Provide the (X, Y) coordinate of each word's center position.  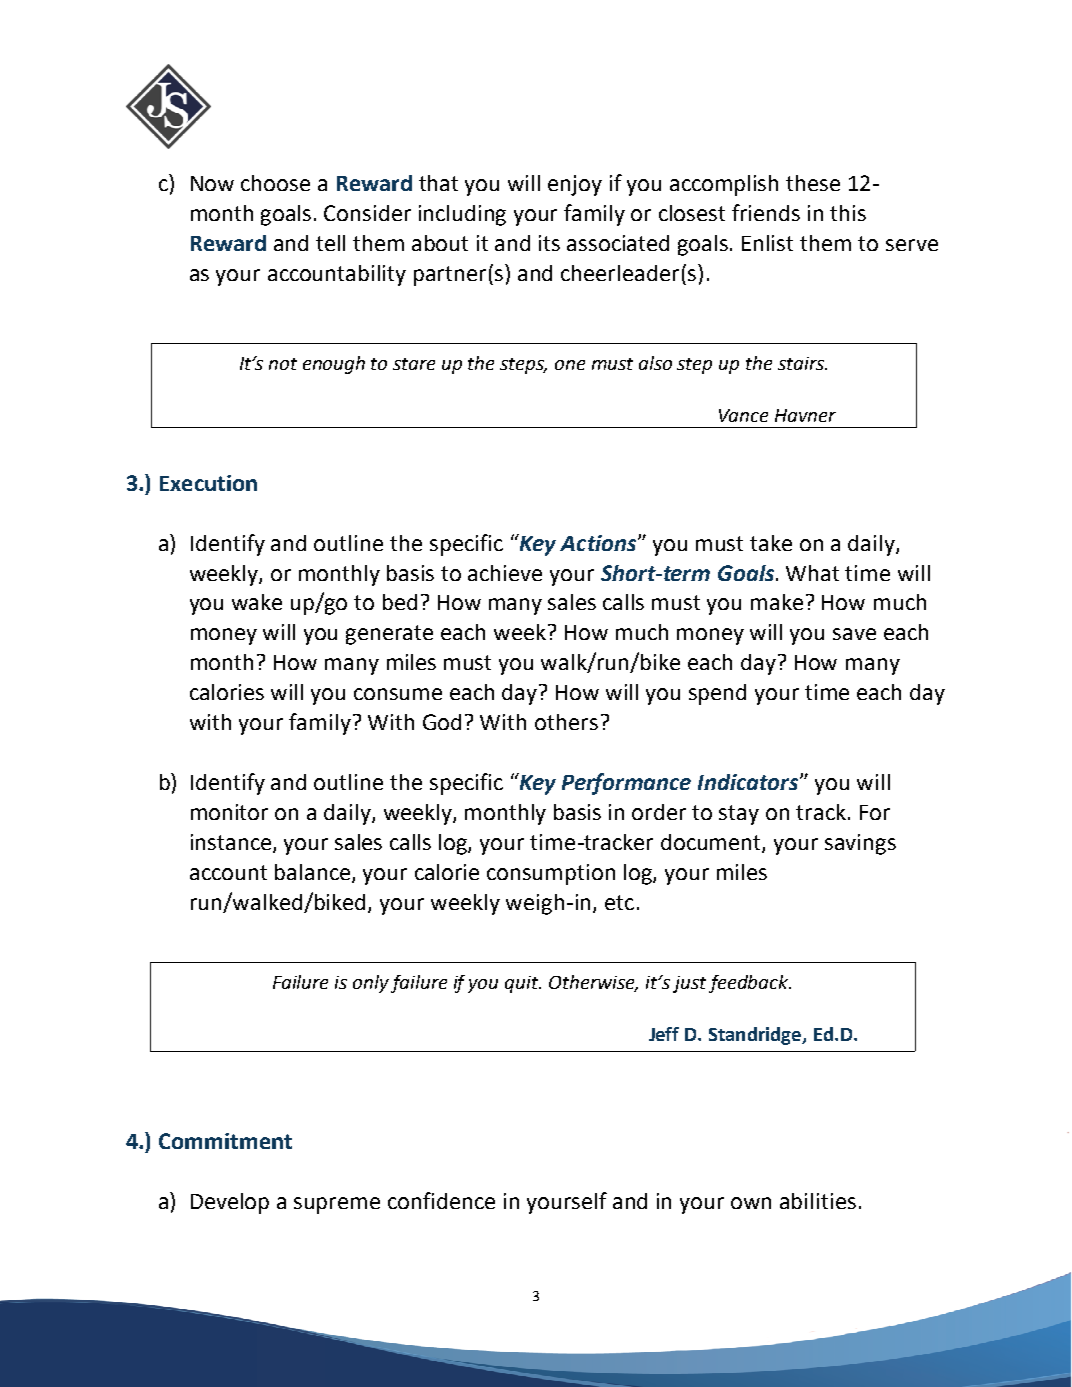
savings (860, 844)
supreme (337, 1205)
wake (257, 602)
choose (275, 183)
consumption (551, 874)
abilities (818, 1201)
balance (314, 873)
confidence (441, 1200)
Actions (599, 543)
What (812, 573)
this (848, 213)
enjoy (575, 185)
